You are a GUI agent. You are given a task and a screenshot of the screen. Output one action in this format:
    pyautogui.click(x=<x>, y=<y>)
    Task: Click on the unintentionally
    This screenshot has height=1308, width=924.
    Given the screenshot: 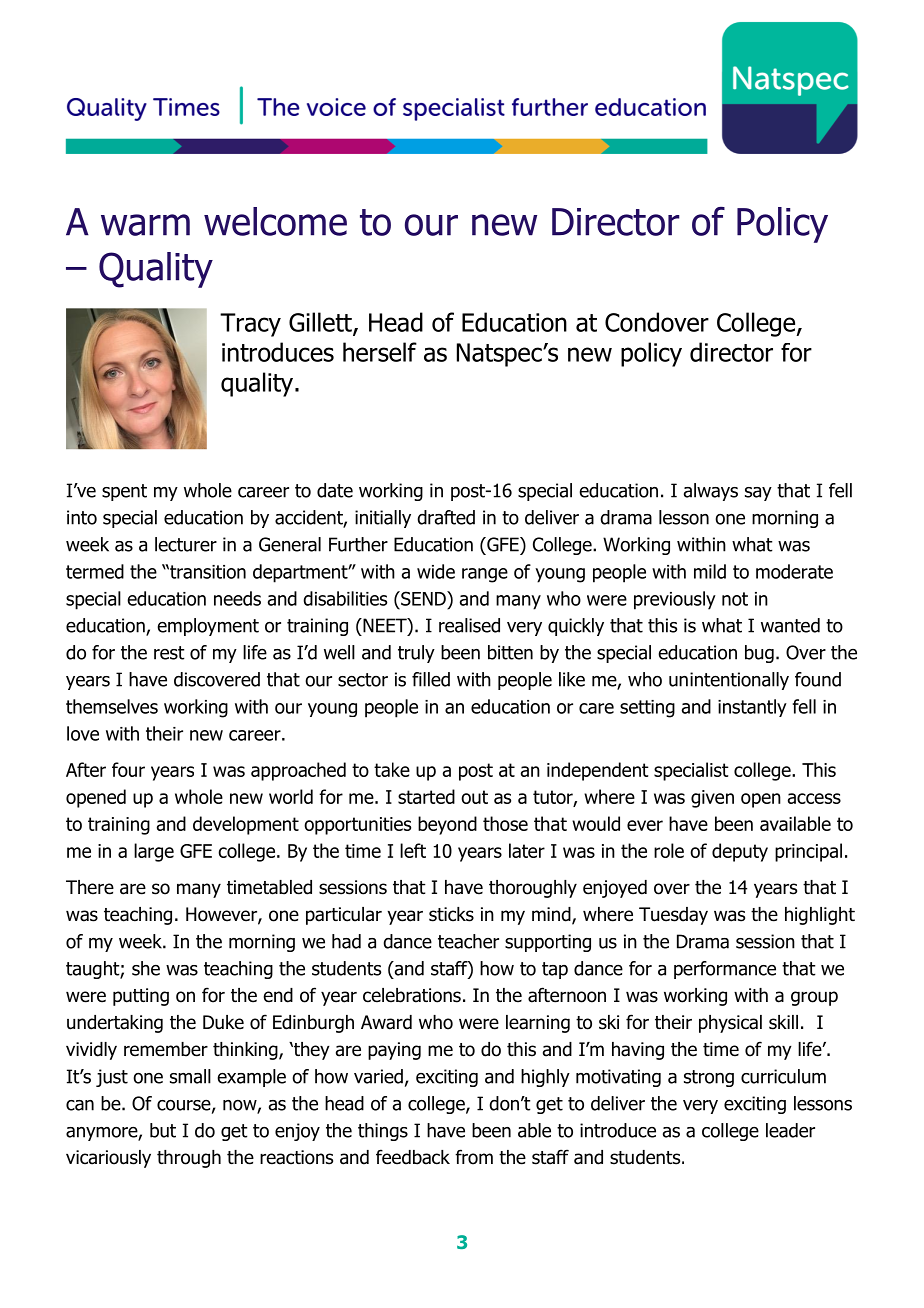 What is the action you would take?
    pyautogui.click(x=729, y=681)
